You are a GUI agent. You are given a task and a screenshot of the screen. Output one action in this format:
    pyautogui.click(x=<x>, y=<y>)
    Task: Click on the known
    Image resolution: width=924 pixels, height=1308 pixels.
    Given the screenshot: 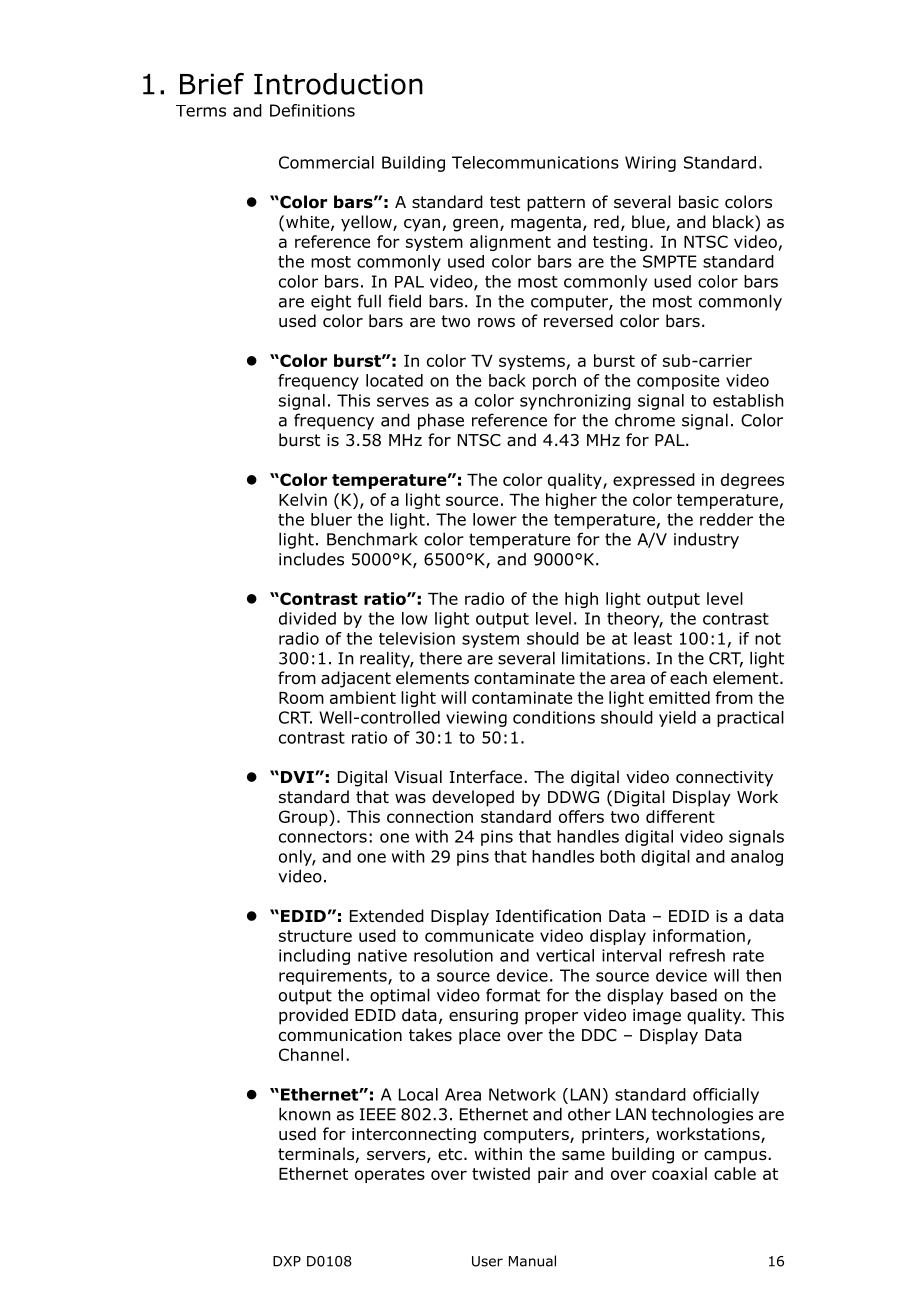 What is the action you would take?
    pyautogui.click(x=305, y=1114)
